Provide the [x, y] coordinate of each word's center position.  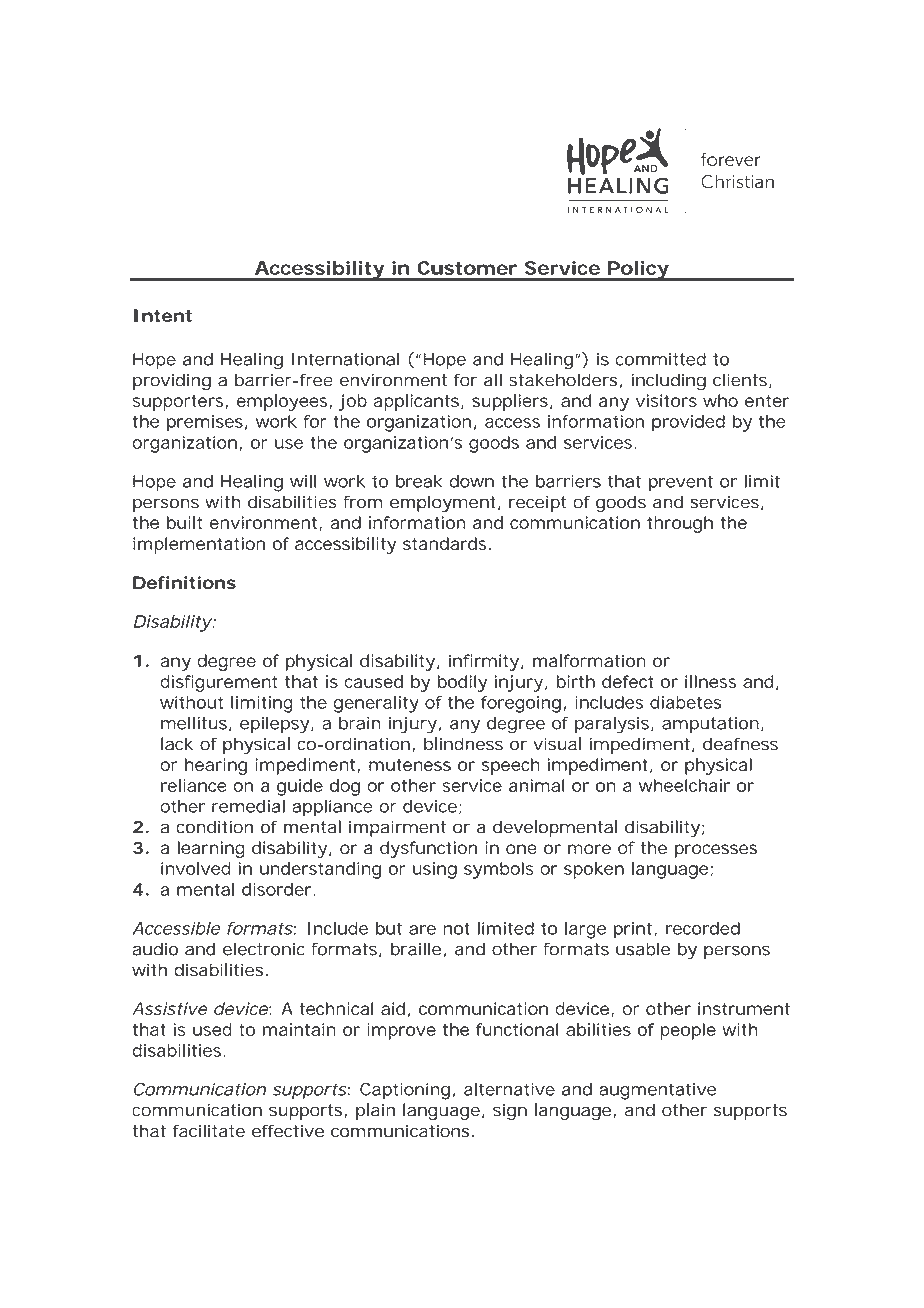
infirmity [484, 662]
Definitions [184, 582]
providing [172, 381]
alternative [509, 1089]
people [688, 1031]
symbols [498, 870]
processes [716, 851]
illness [710, 681]
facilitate [209, 1131]
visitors [666, 400]
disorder [276, 889]
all [493, 380]
